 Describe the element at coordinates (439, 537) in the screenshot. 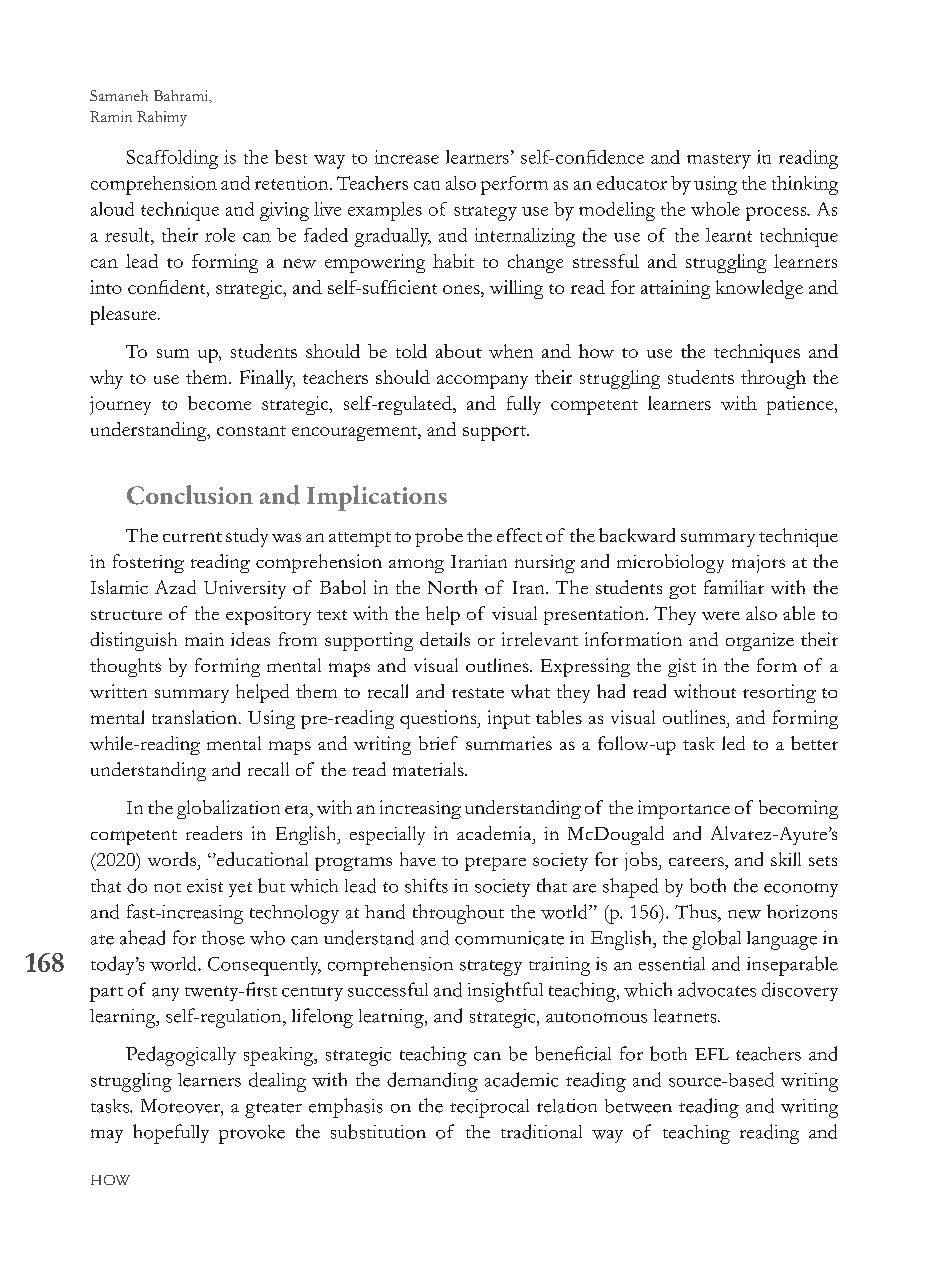

I see `probe` at that location.
